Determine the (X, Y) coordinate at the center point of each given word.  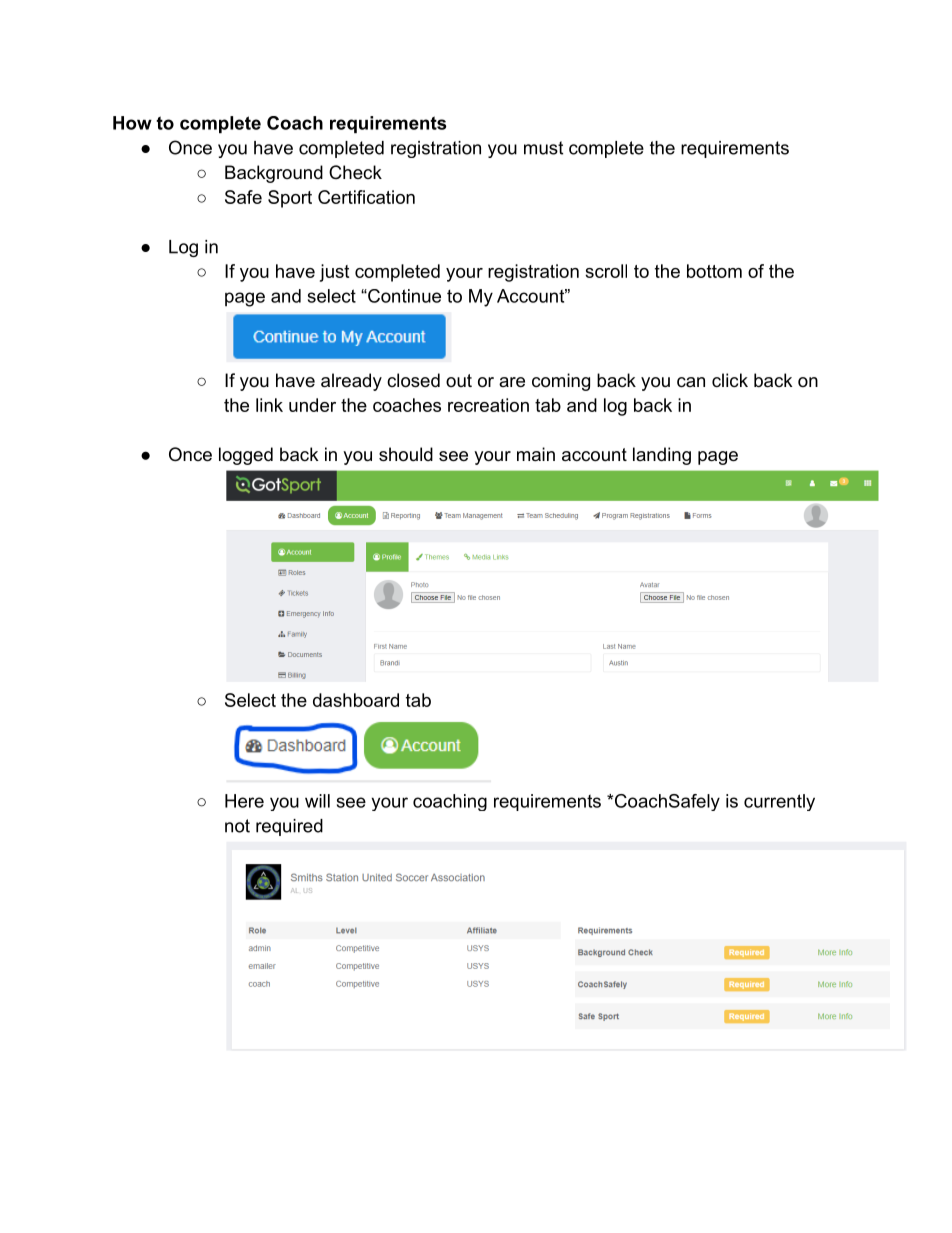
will (317, 801)
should (406, 454)
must (543, 148)
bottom (714, 271)
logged (246, 456)
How (132, 123)
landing (662, 456)
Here (244, 801)
